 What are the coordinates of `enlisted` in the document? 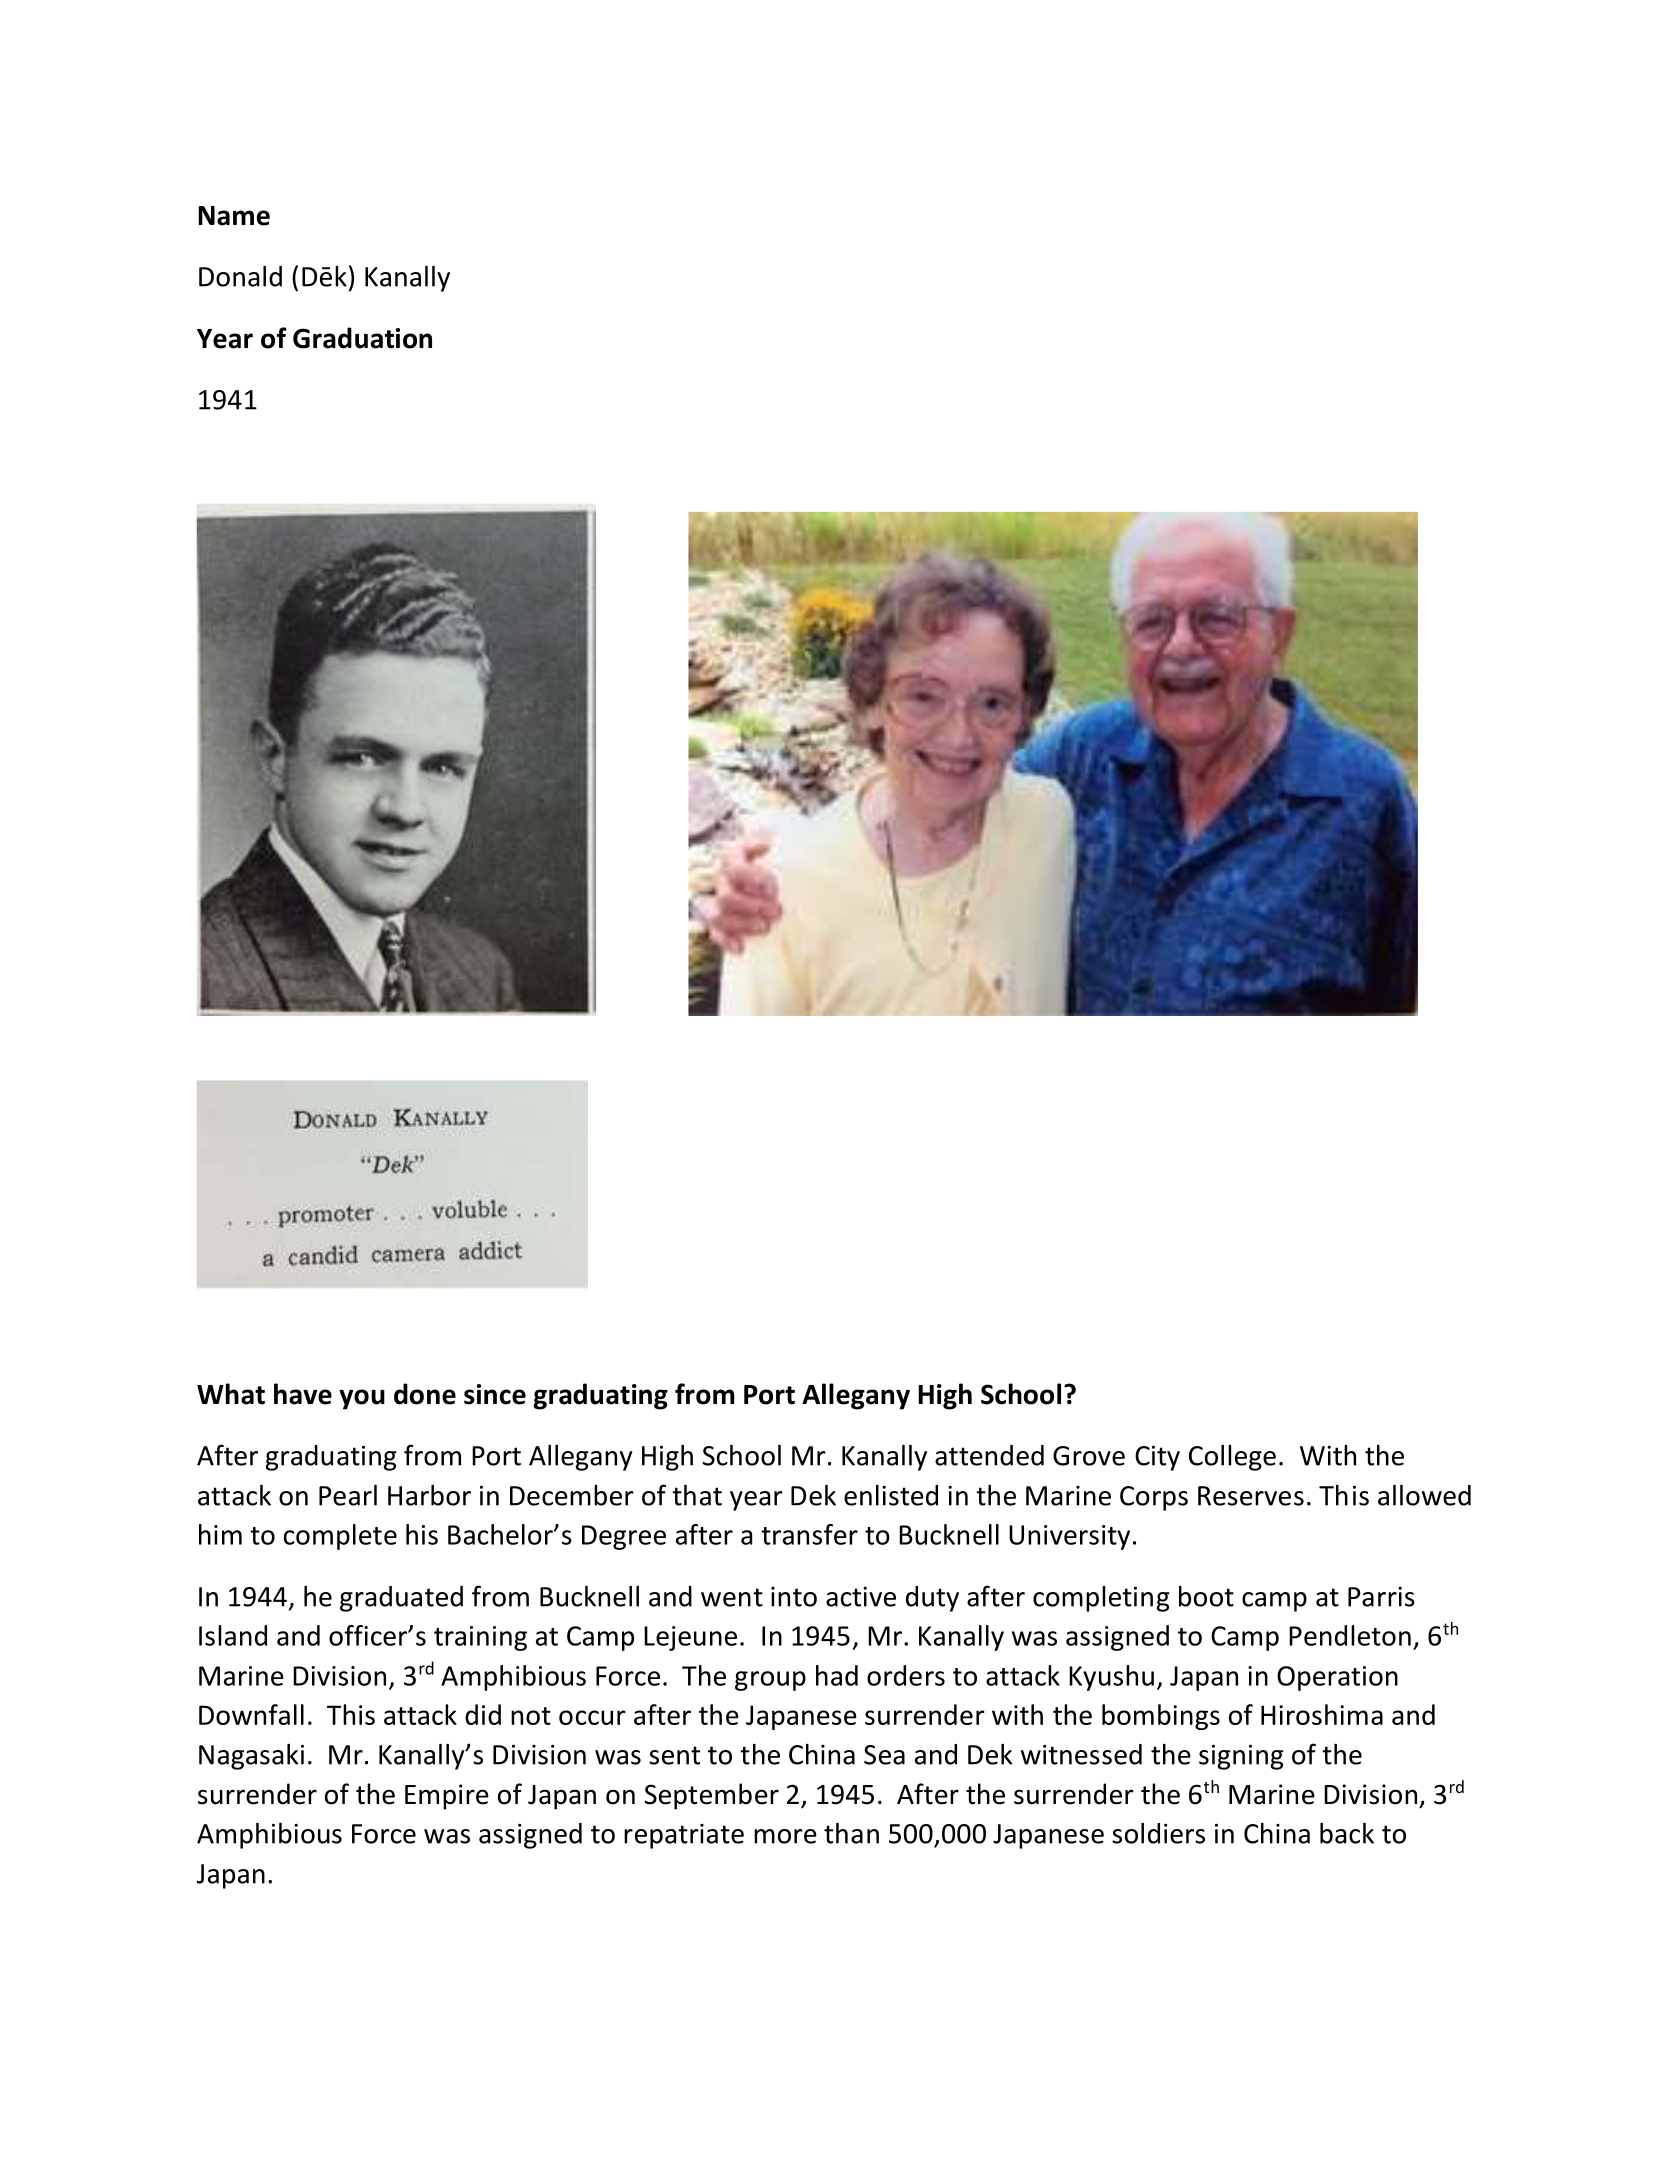 It's located at (891, 1495).
